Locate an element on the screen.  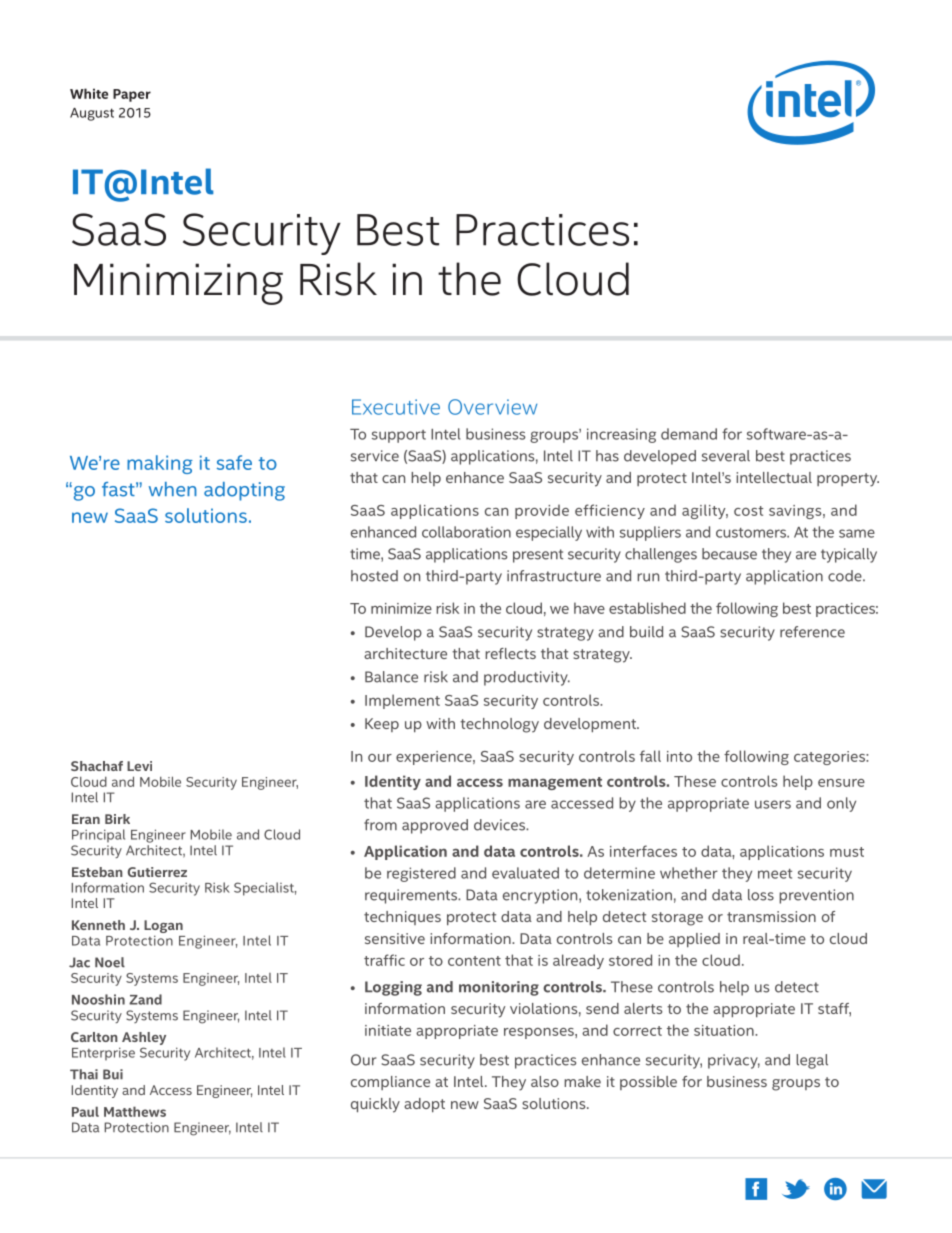
when is located at coordinates (173, 489).
